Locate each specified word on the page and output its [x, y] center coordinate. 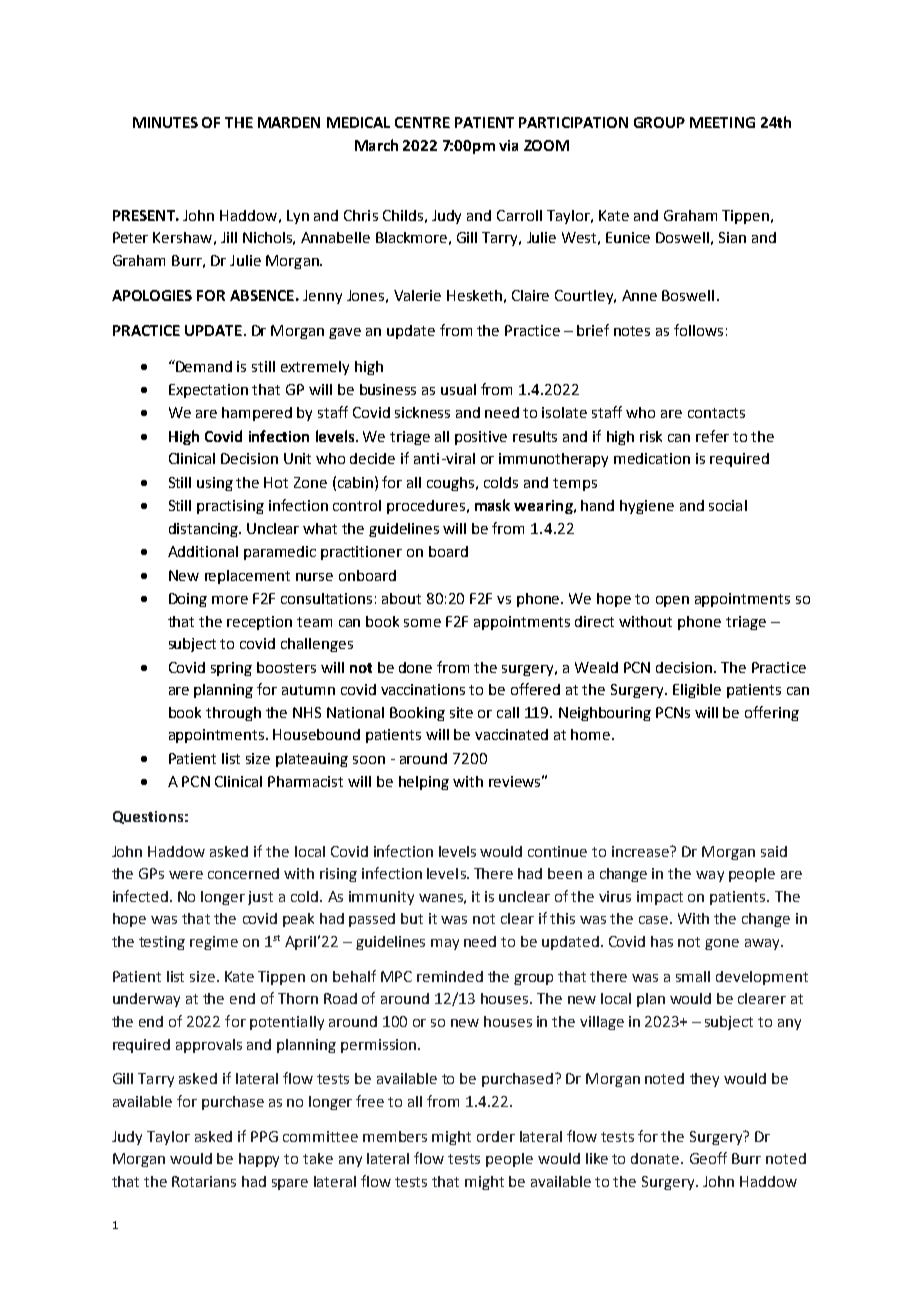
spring [231, 669]
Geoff [708, 1158]
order [496, 1136]
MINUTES [165, 122]
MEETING [722, 122]
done [415, 667]
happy [259, 1160]
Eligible [697, 691]
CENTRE [422, 122]
